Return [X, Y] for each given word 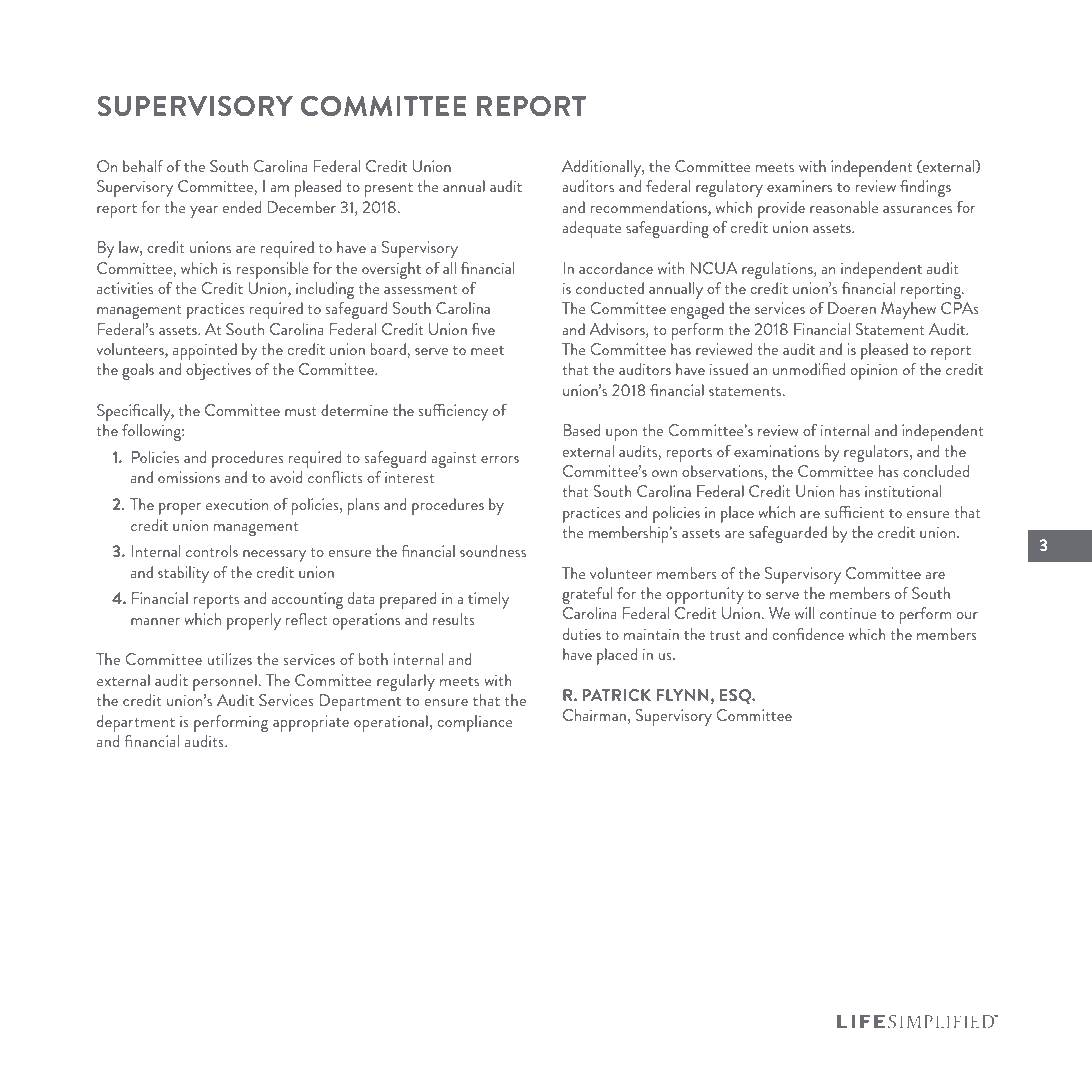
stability [183, 574]
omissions [189, 477]
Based [581, 430]
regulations [778, 270]
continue [848, 613]
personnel [225, 682]
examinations [776, 451]
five [483, 329]
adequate [592, 229]
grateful [587, 595]
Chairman [594, 715]
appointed [205, 351]
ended [242, 207]
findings [925, 188]
